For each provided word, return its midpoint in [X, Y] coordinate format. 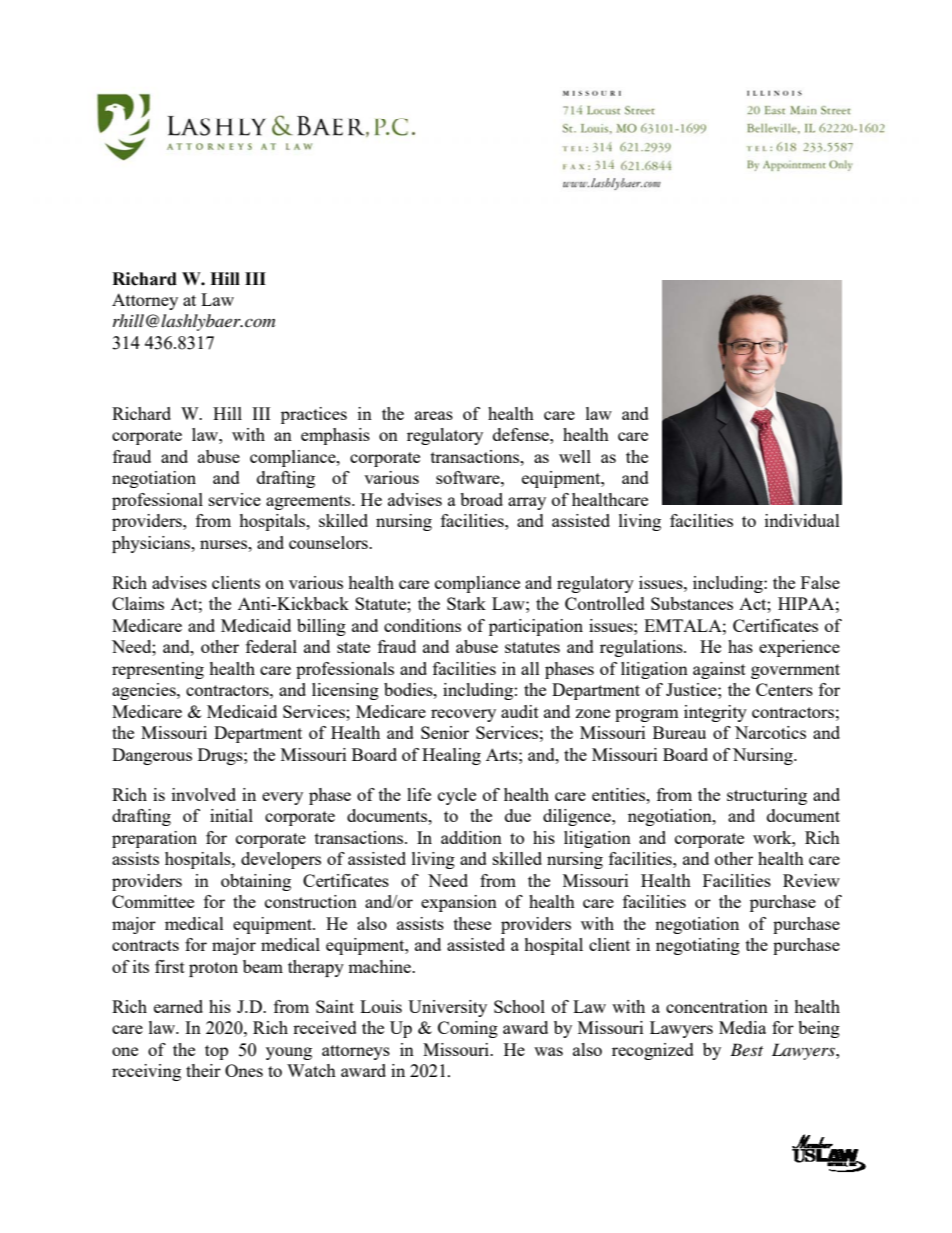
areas [434, 415]
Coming [468, 1029]
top [216, 1052]
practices [314, 415]
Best [746, 1049]
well [575, 456]
